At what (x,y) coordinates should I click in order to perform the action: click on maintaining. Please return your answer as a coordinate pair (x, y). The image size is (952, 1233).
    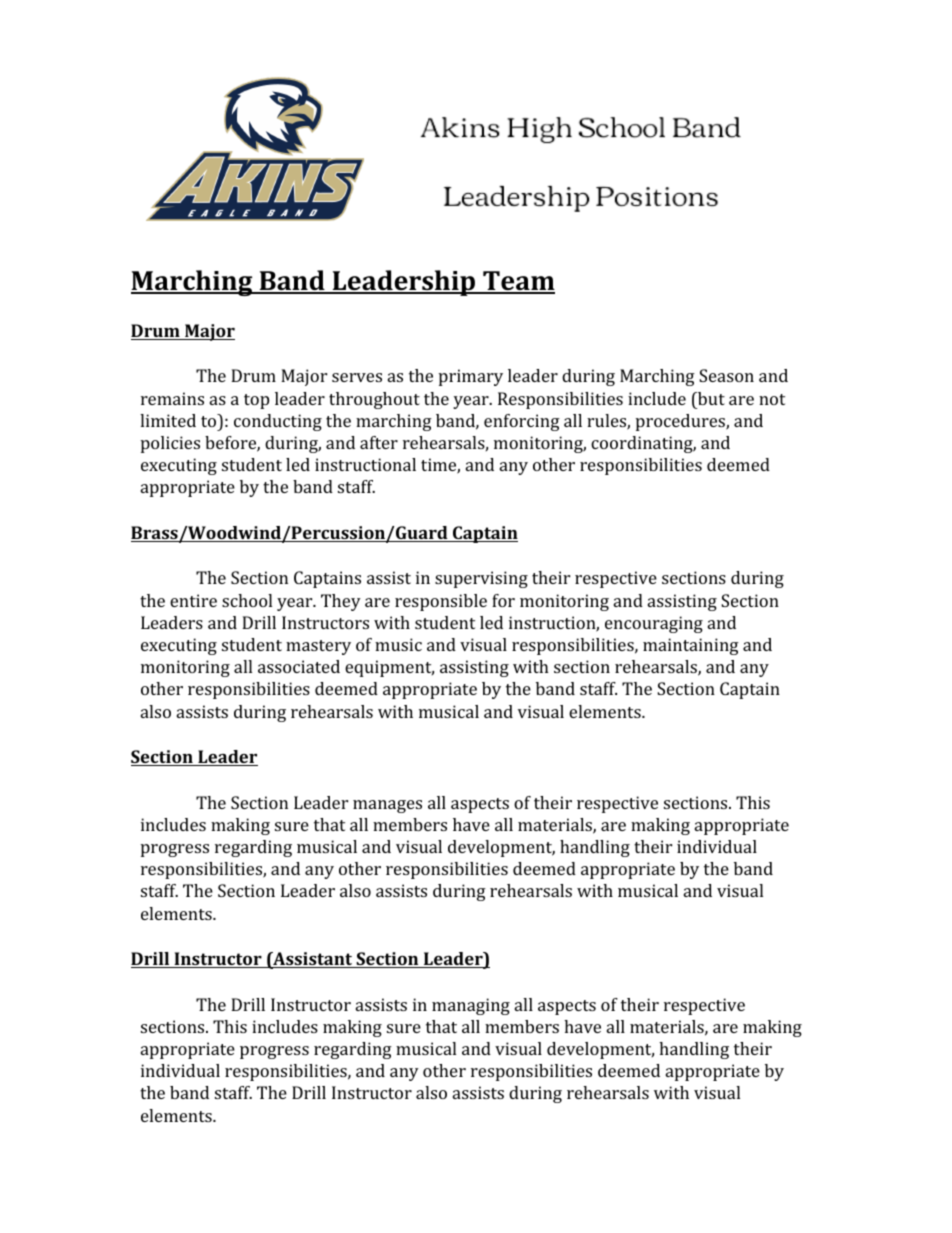
    Looking at the image, I should click on (691, 646).
